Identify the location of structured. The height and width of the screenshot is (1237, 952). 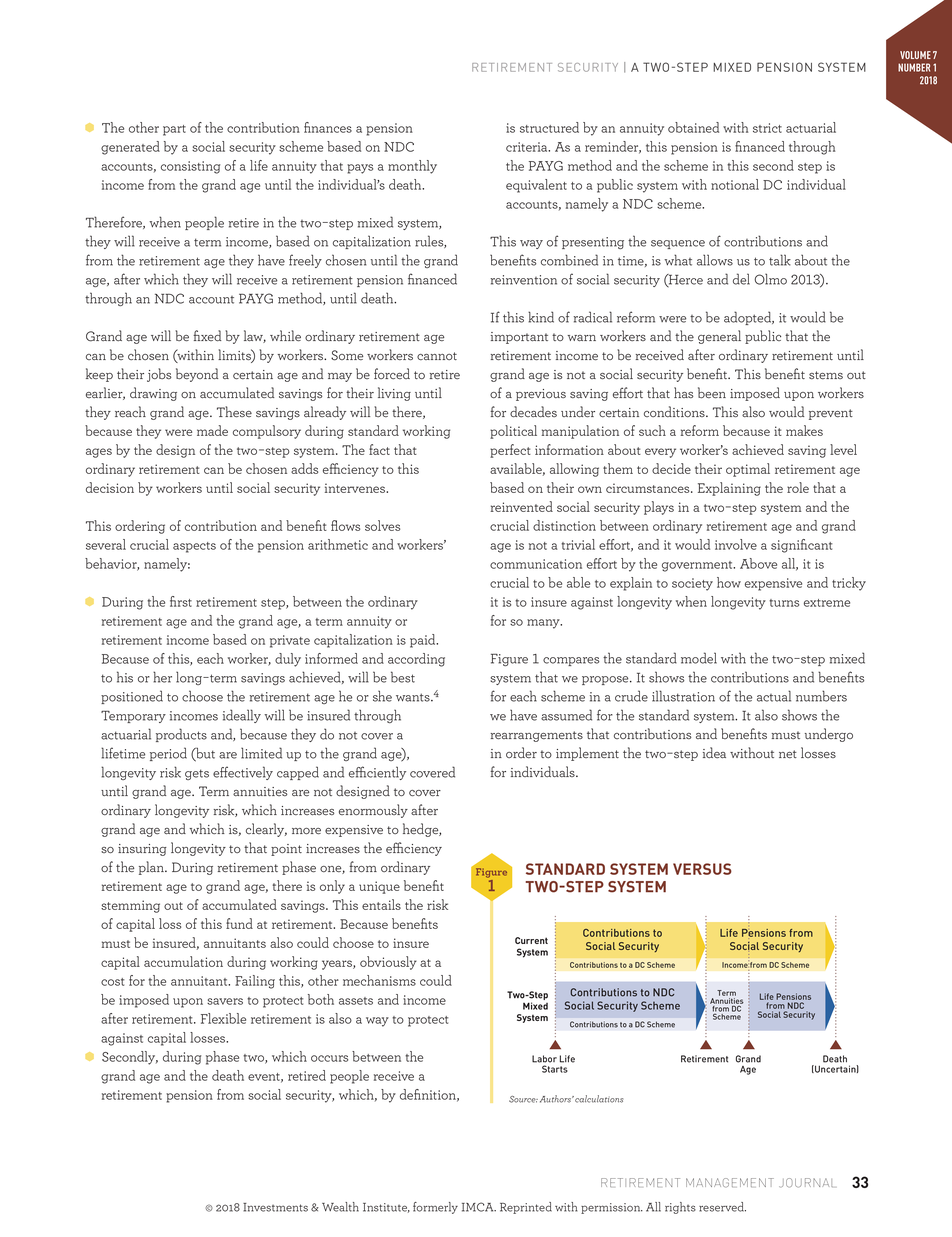
(549, 127).
